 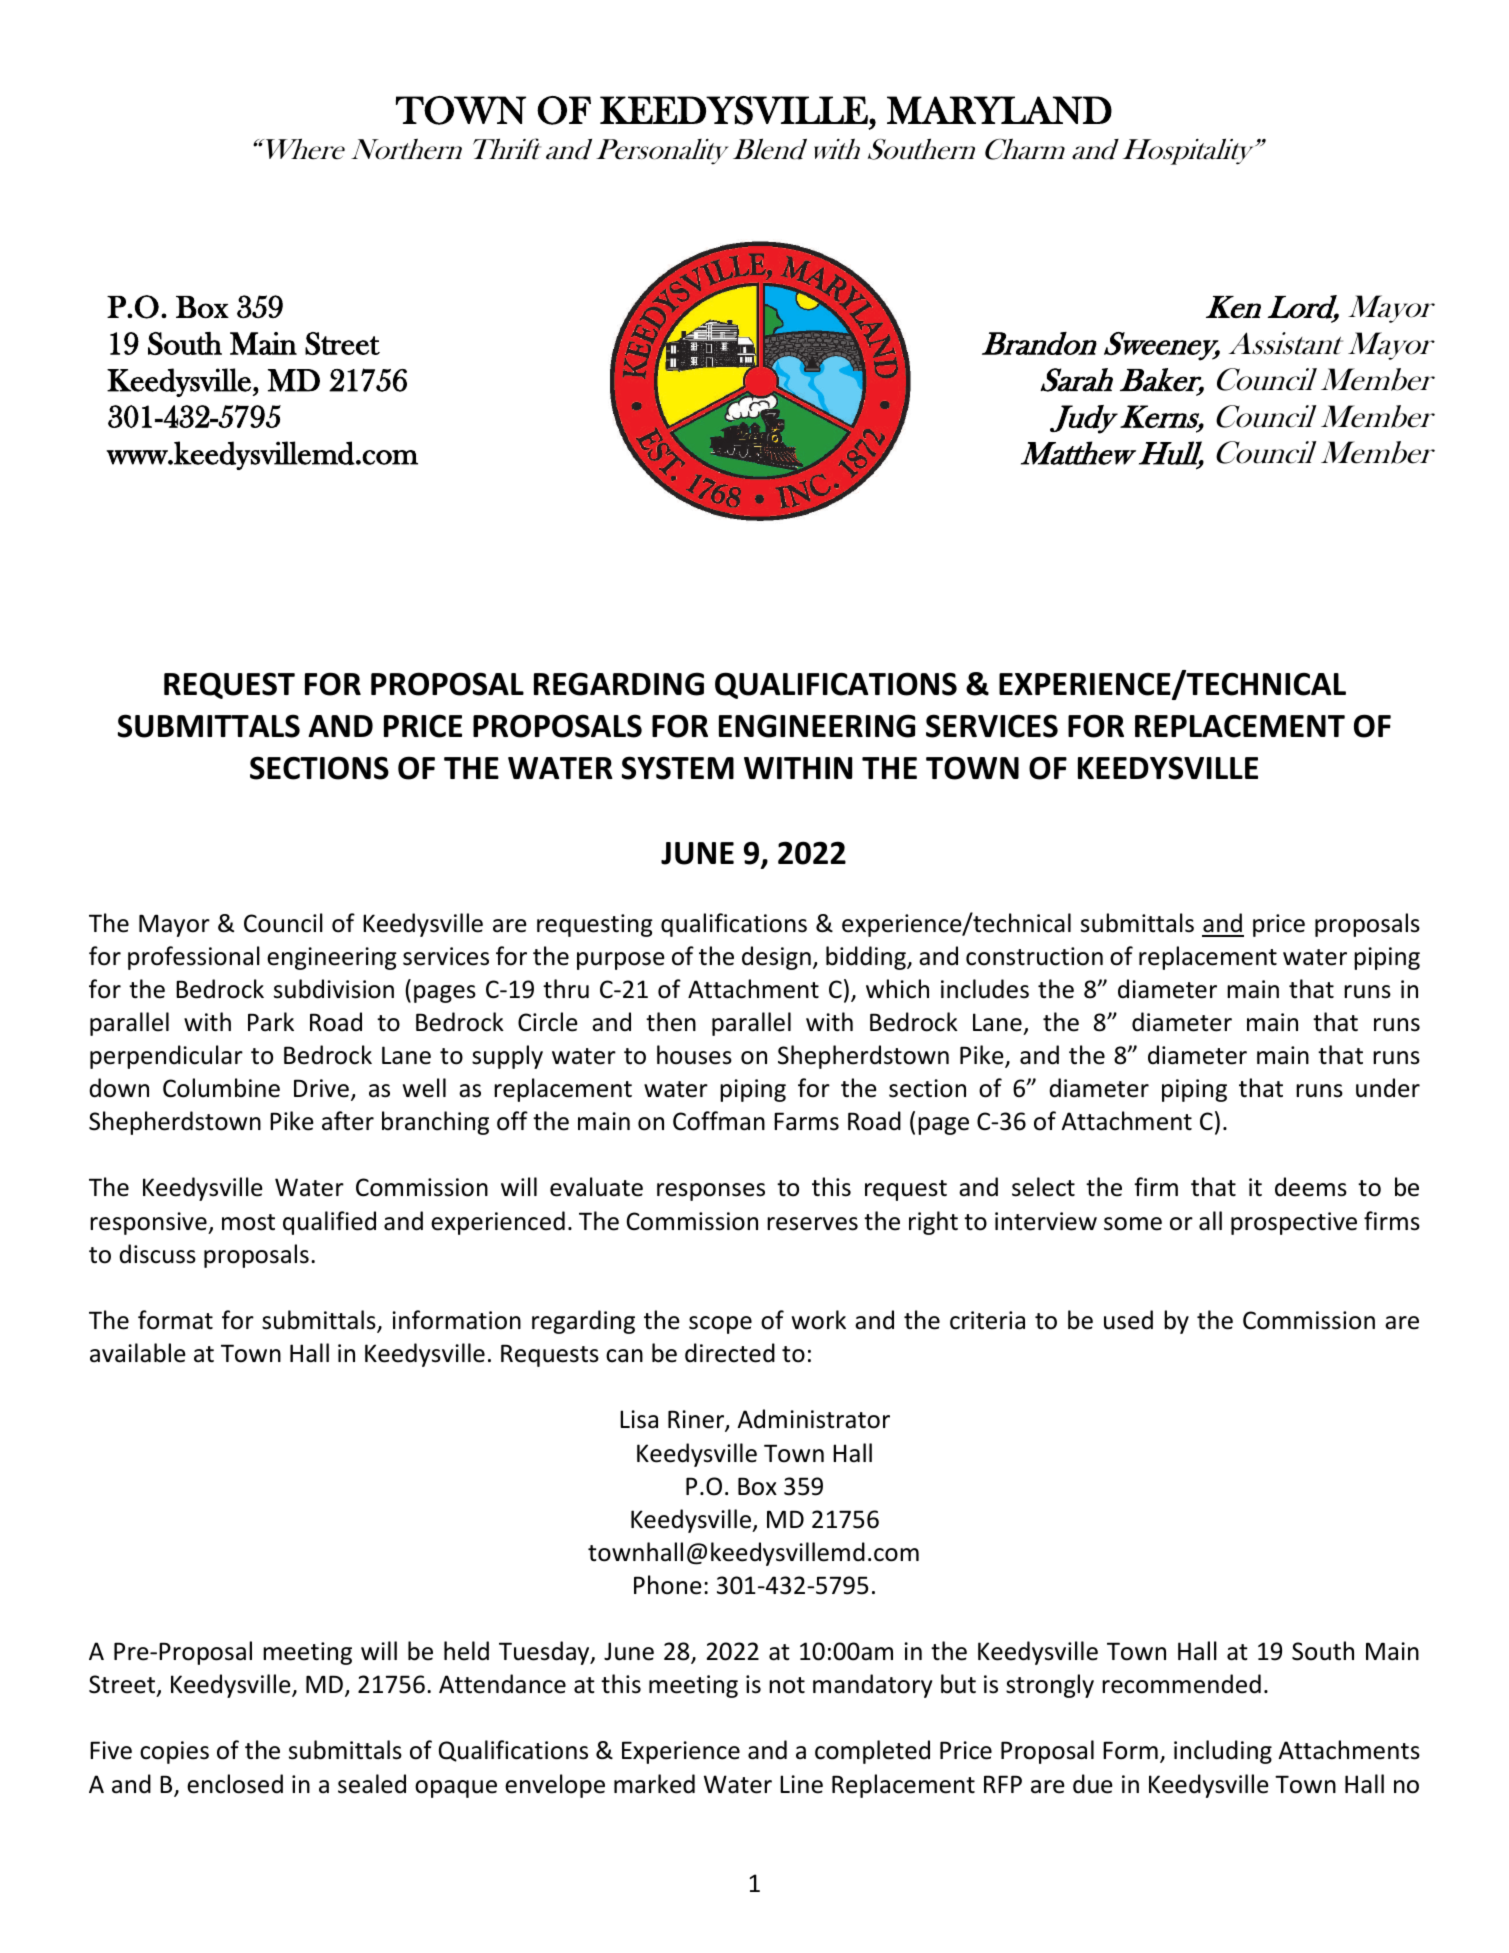 I want to click on enclosed, so click(x=235, y=1784).
